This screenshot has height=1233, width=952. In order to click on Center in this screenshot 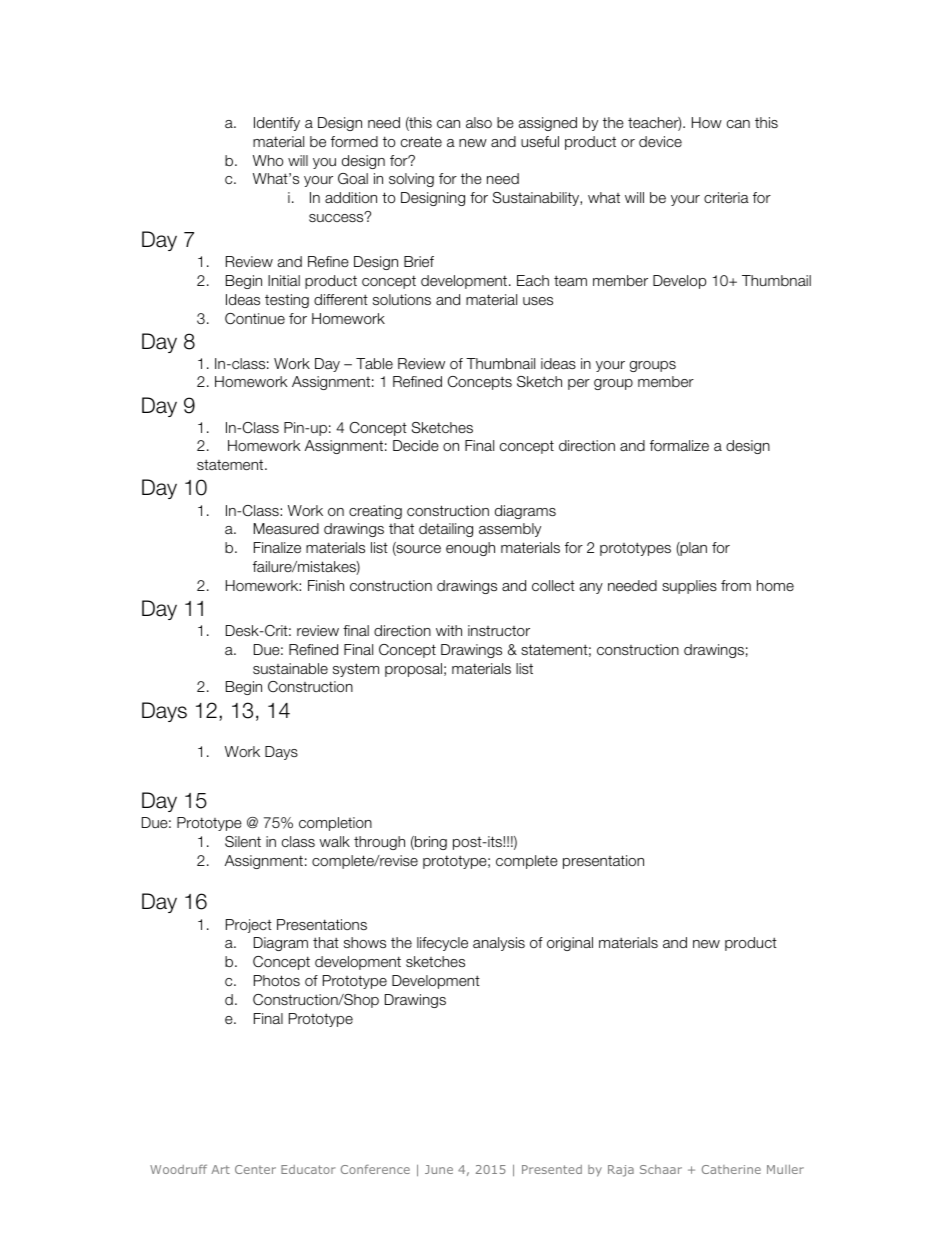, I will do `click(255, 1169)`.
